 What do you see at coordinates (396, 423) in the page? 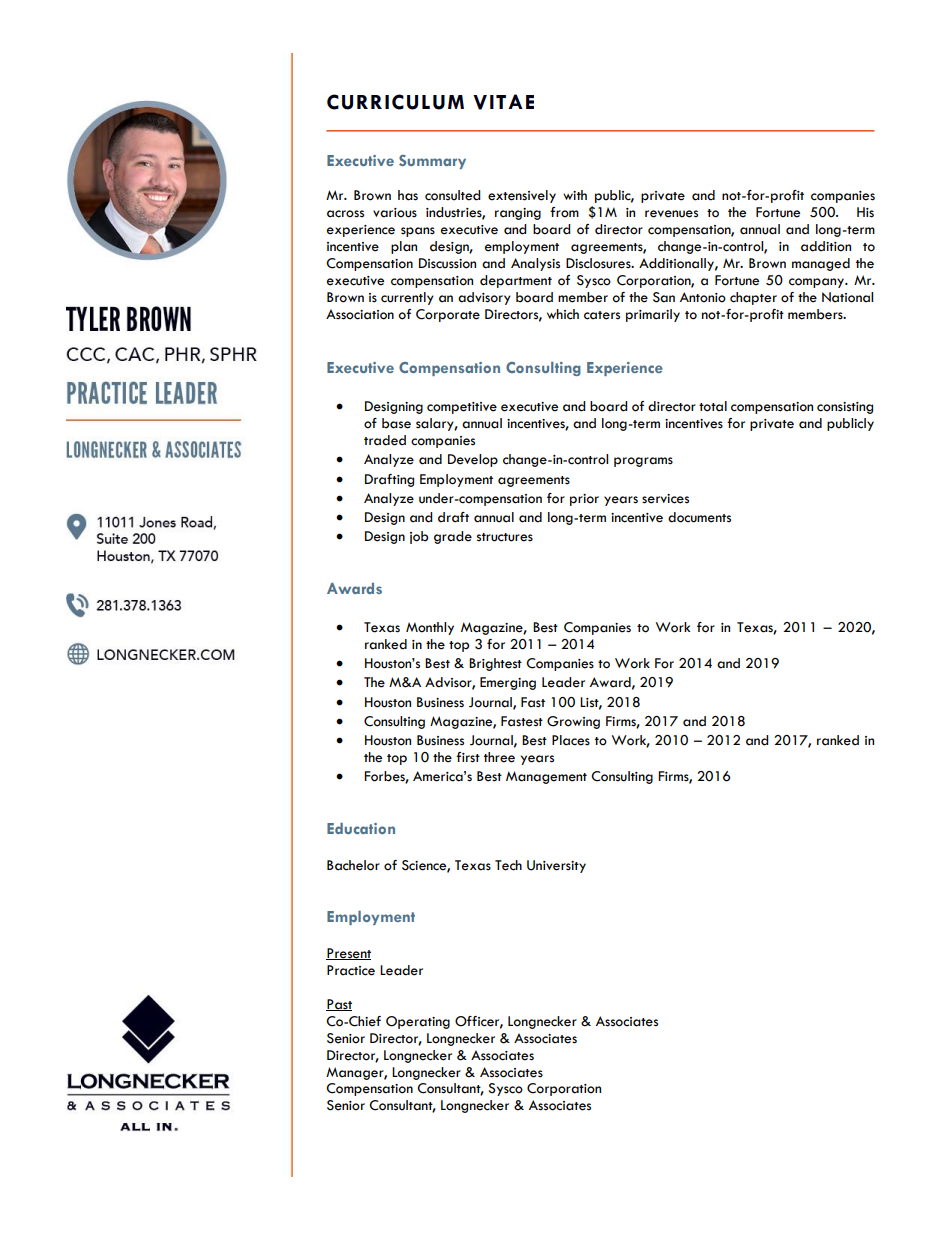
I see `base` at bounding box center [396, 423].
